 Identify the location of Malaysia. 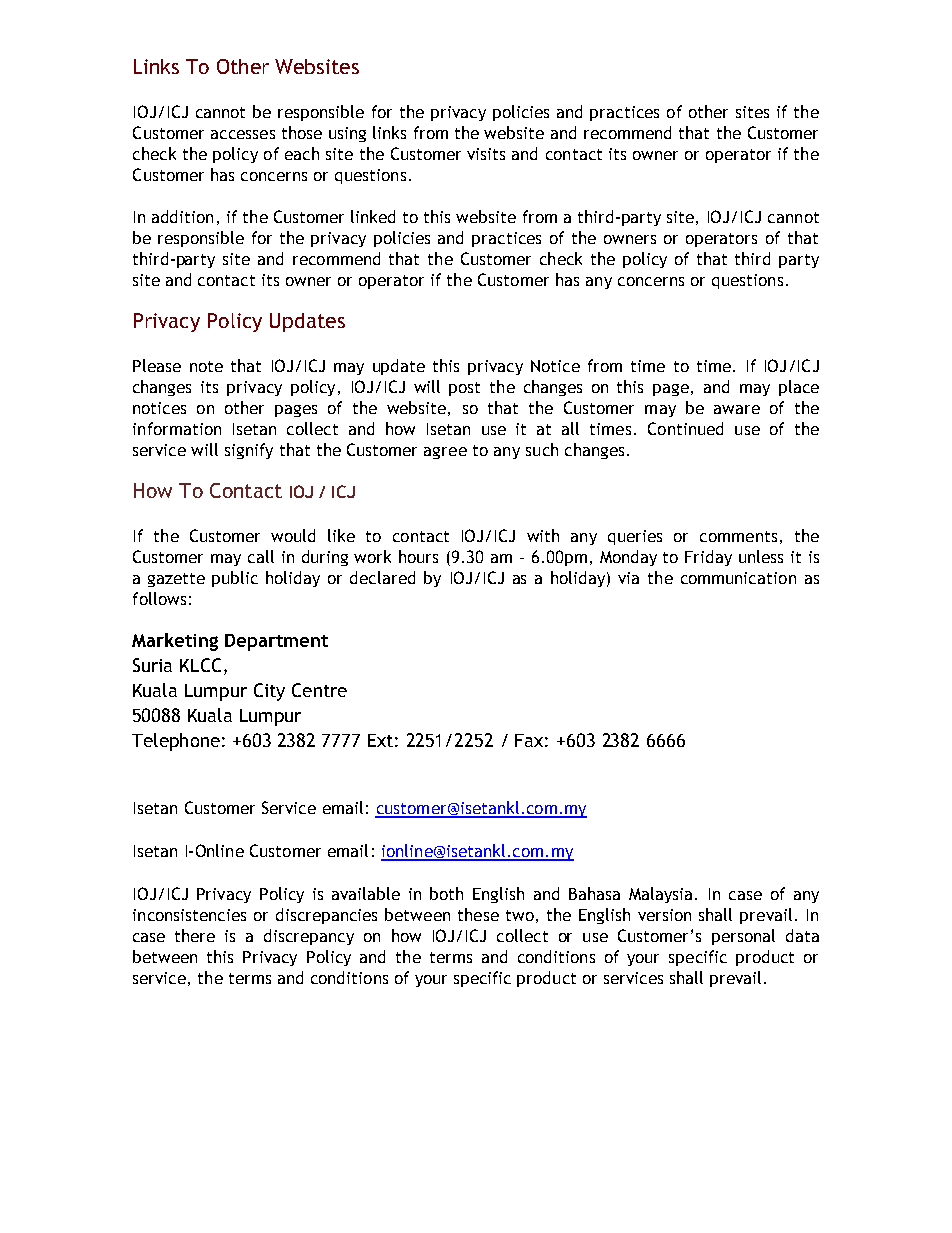
(660, 895).
